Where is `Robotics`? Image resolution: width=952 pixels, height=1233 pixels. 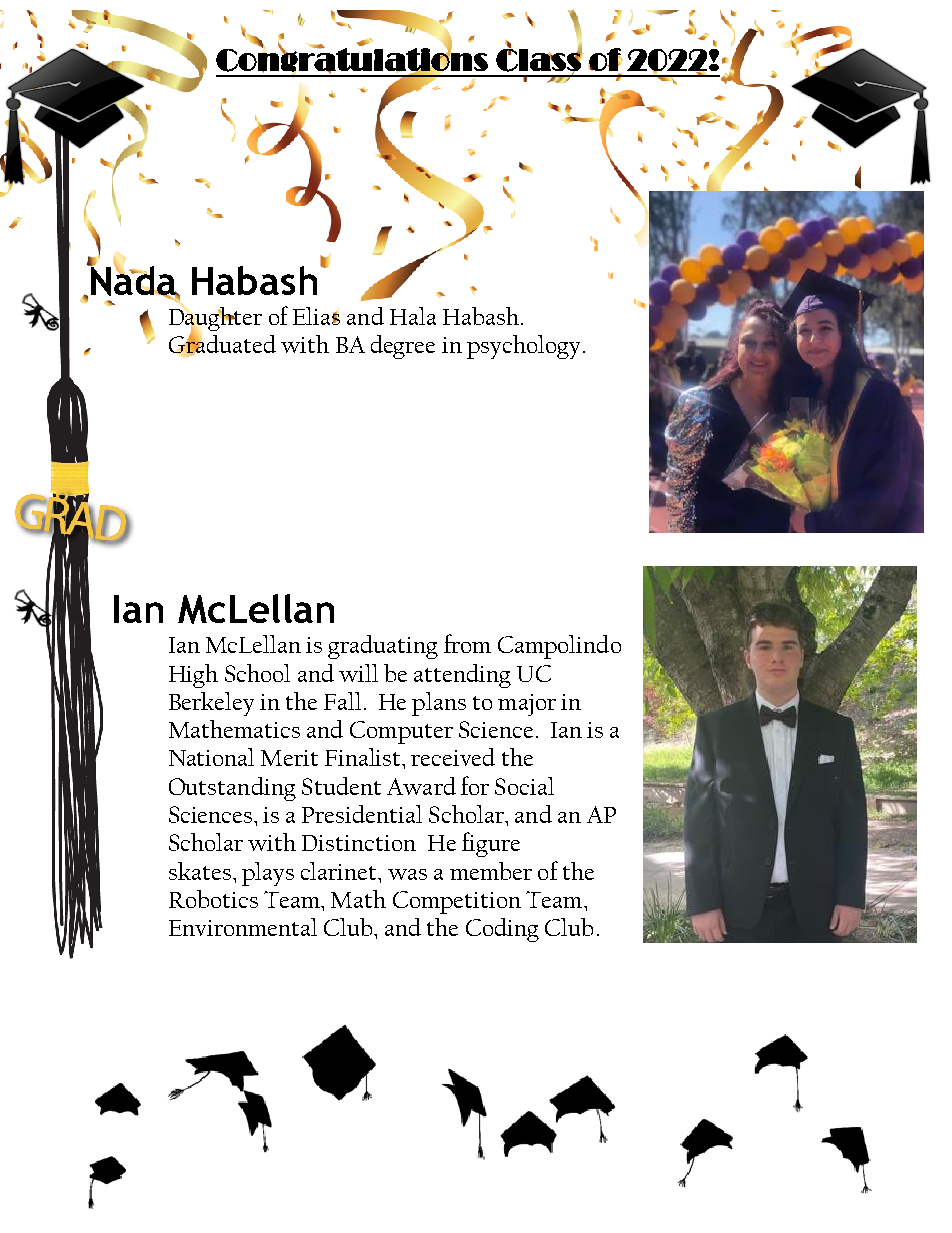 Robotics is located at coordinates (213, 899).
